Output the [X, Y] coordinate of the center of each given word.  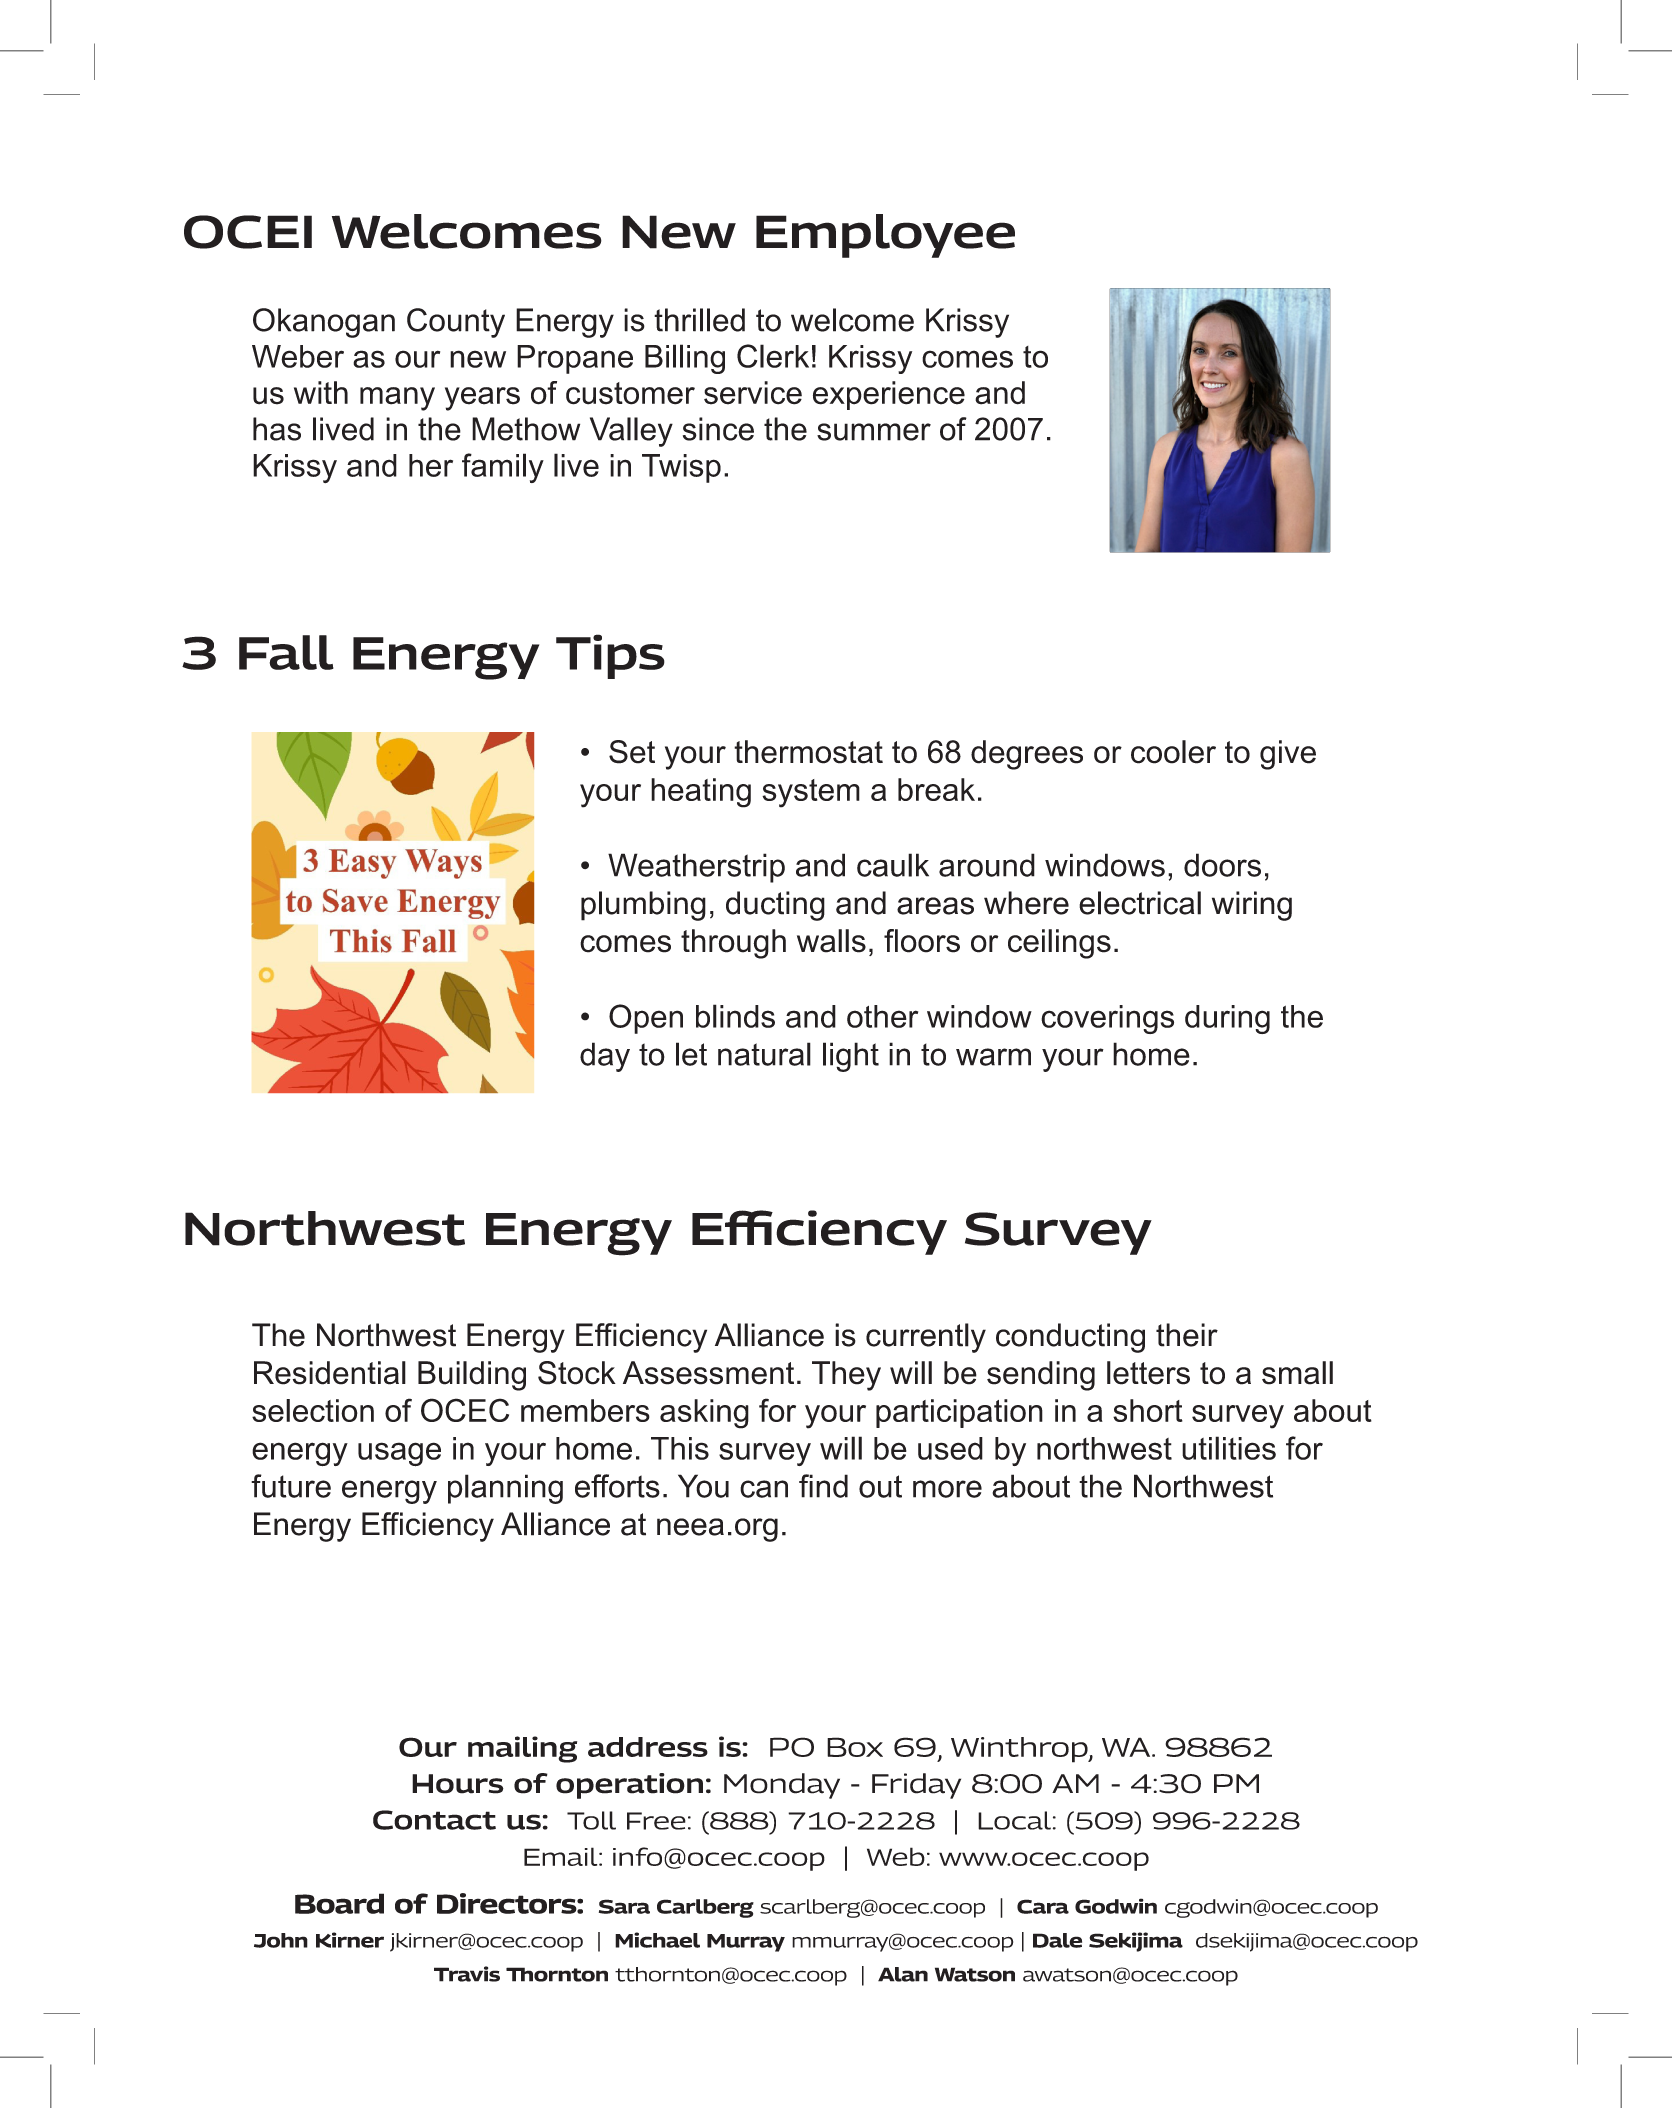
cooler [1173, 752]
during [1227, 1019]
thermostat [808, 752]
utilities [1229, 1448]
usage [399, 1454]
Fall [286, 652]
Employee [885, 236]
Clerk [773, 356]
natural [764, 1054]
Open [646, 1019]
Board [339, 1903]
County [456, 323]
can [764, 1489]
